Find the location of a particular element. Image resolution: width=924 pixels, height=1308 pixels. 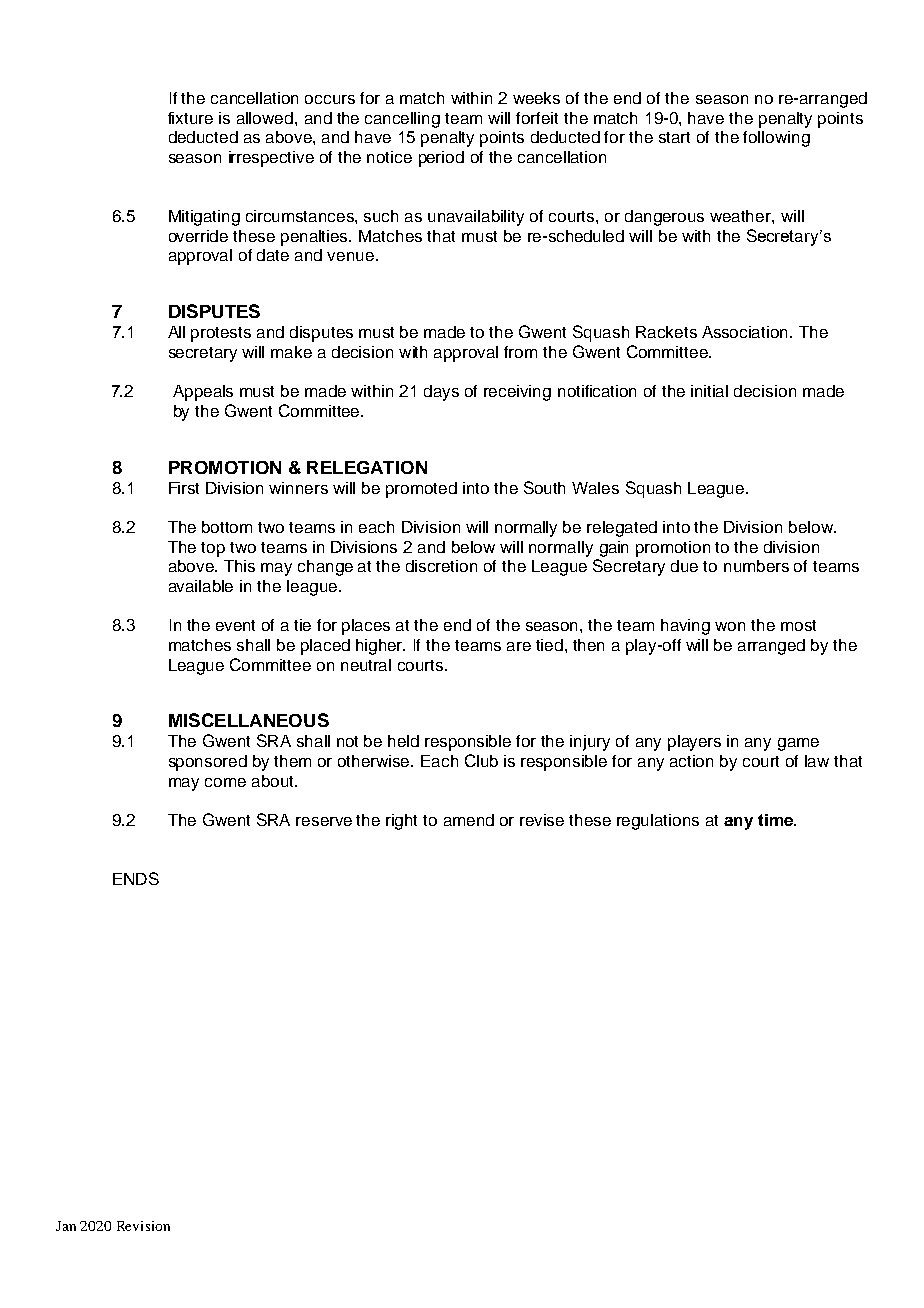

fixture is located at coordinates (190, 118).
